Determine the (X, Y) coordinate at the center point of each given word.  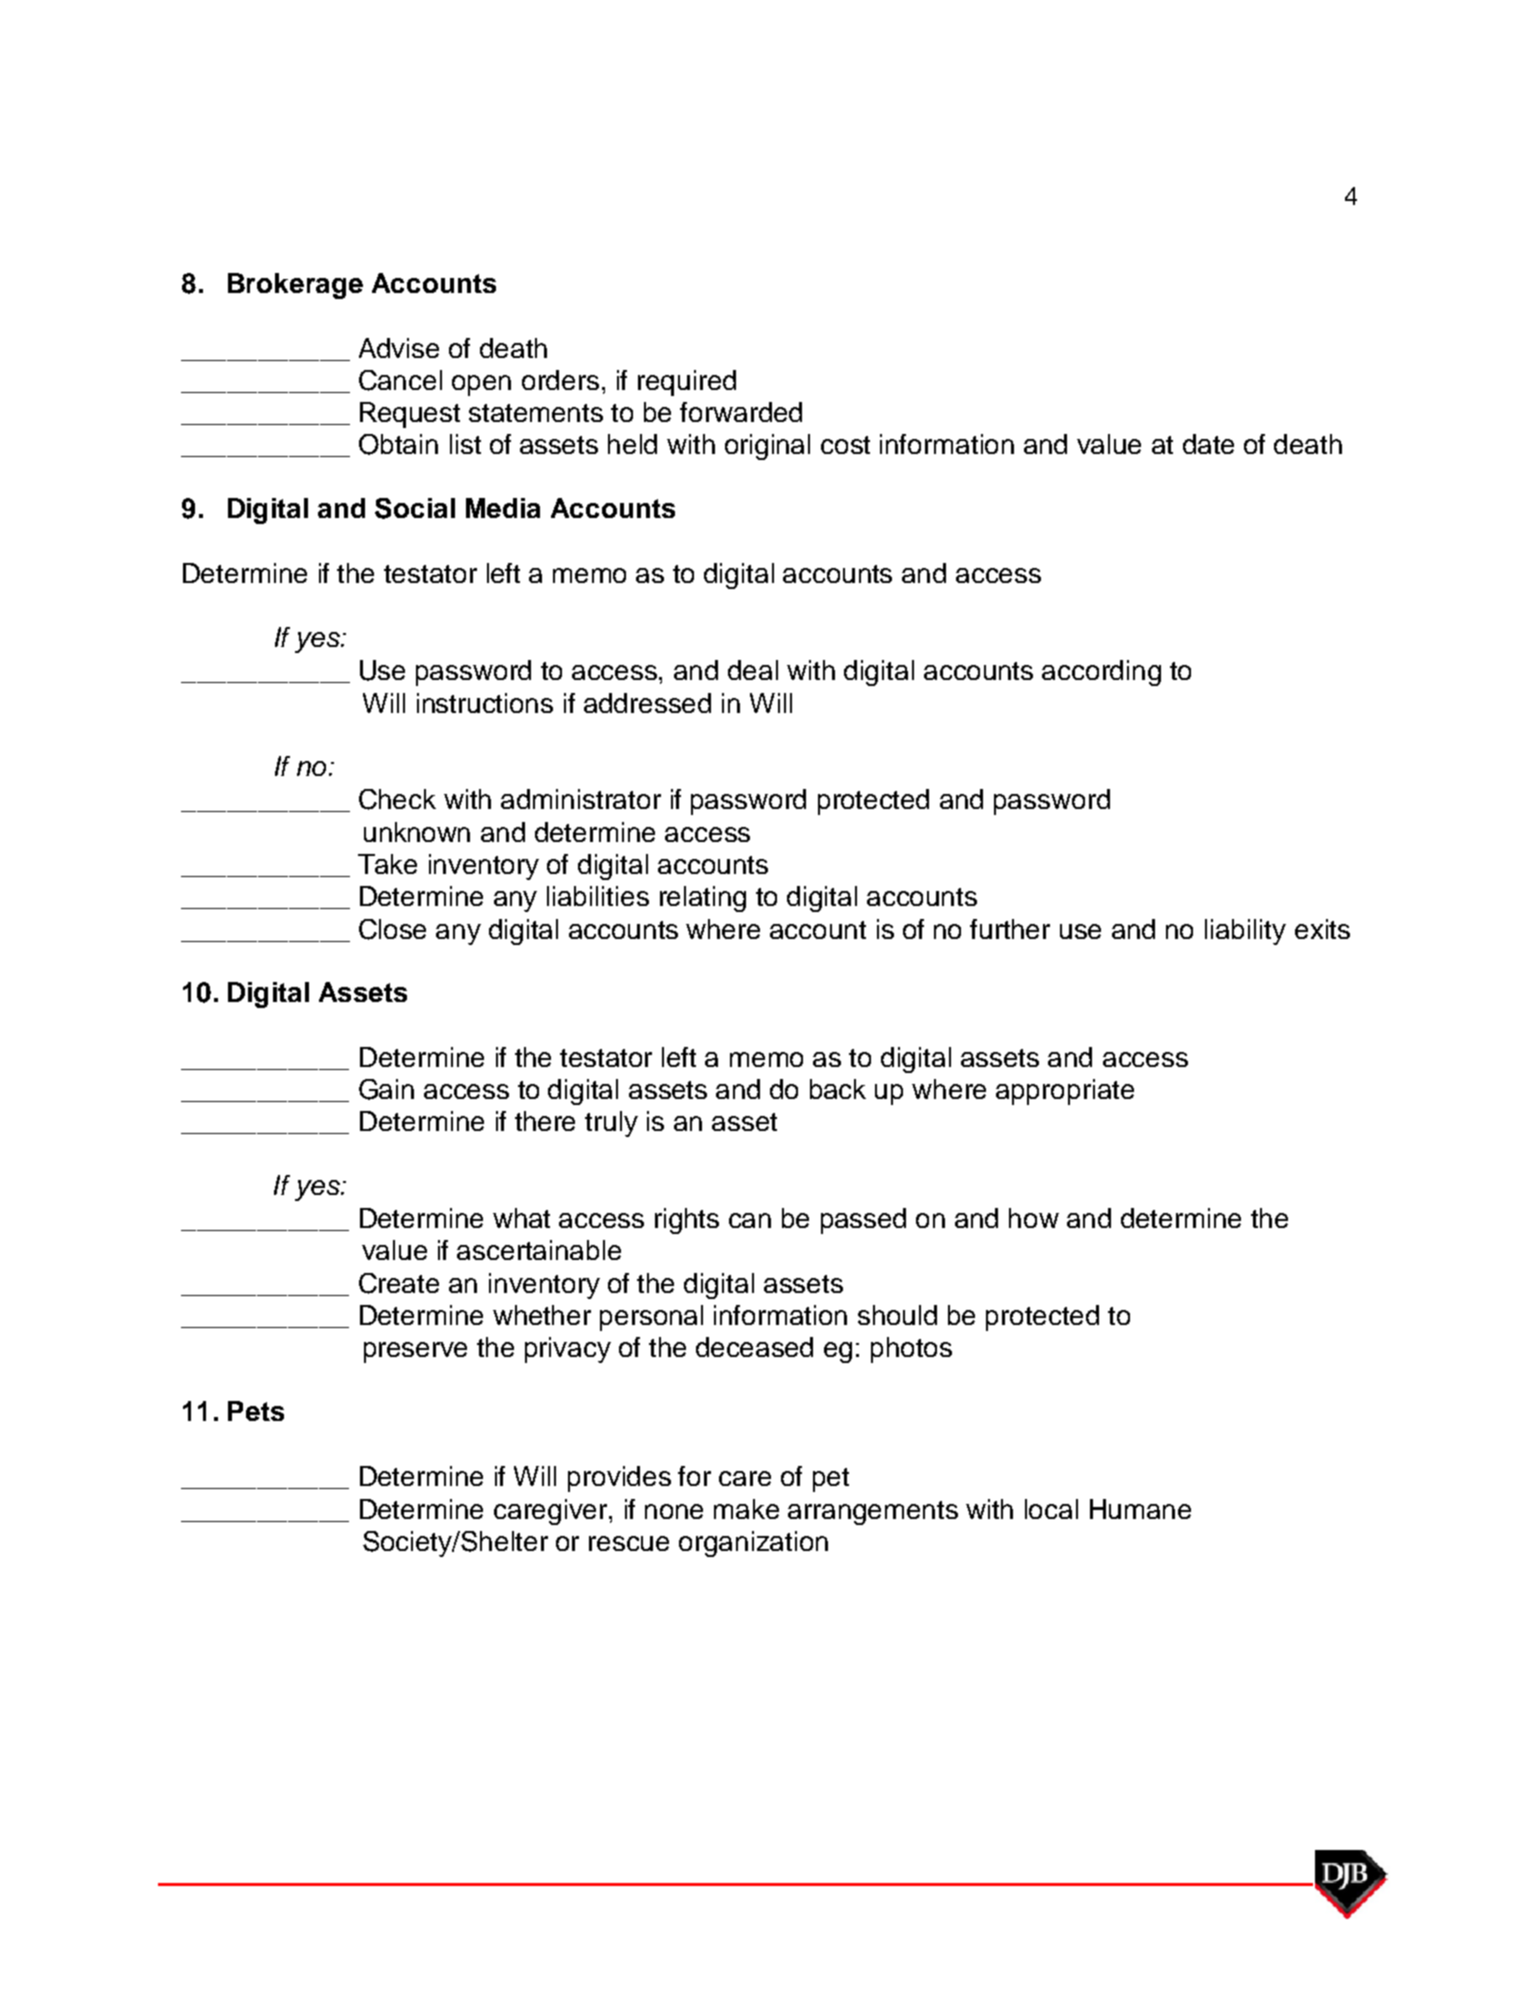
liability (1245, 932)
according (1101, 673)
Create (399, 1283)
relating (703, 899)
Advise (399, 348)
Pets (256, 1411)
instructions (485, 703)
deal (753, 670)
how (1034, 1218)
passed (863, 1221)
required (687, 383)
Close (392, 929)
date (1208, 444)
